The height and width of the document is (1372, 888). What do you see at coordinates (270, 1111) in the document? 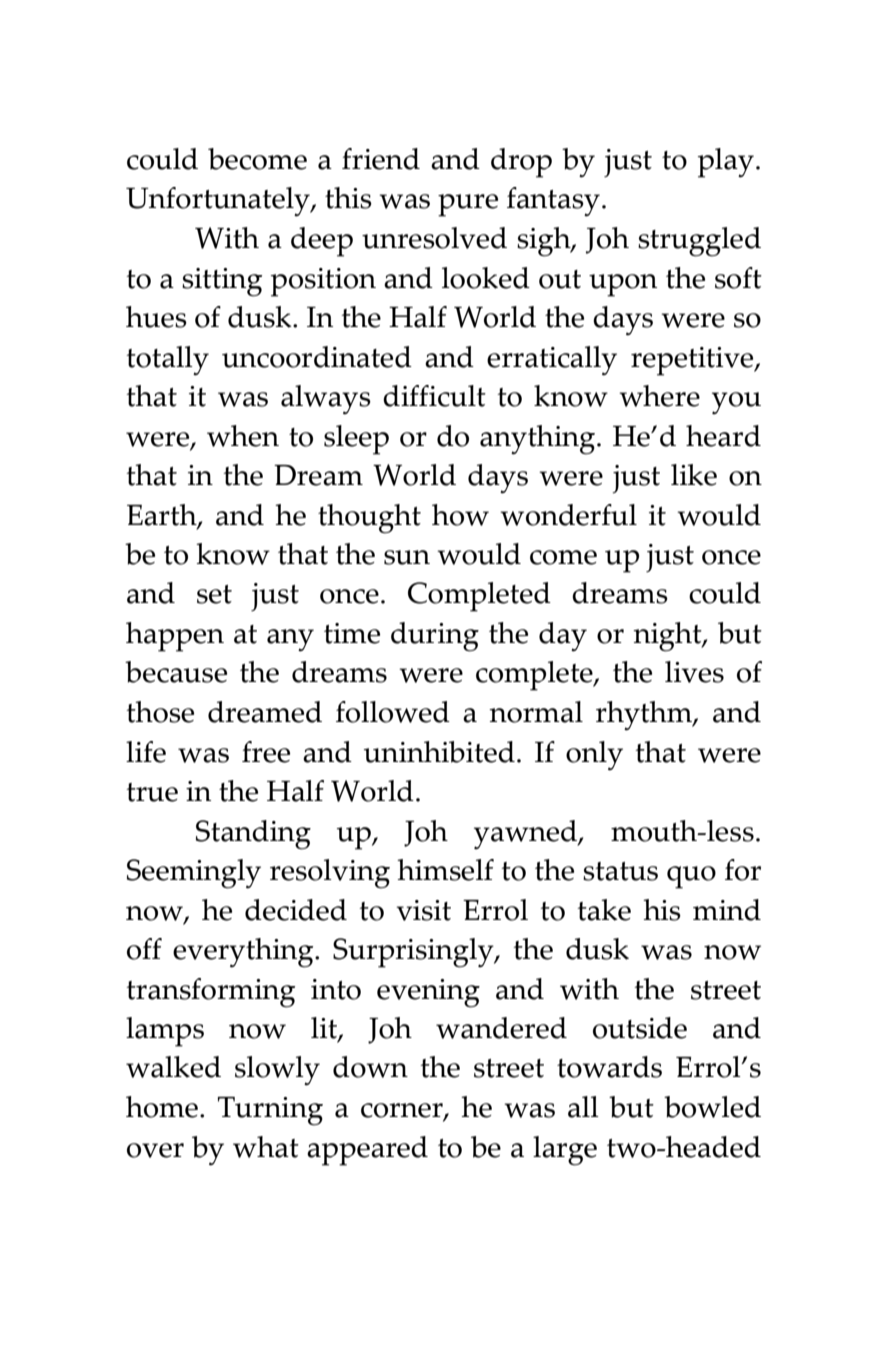
I see `Turning` at bounding box center [270, 1111].
